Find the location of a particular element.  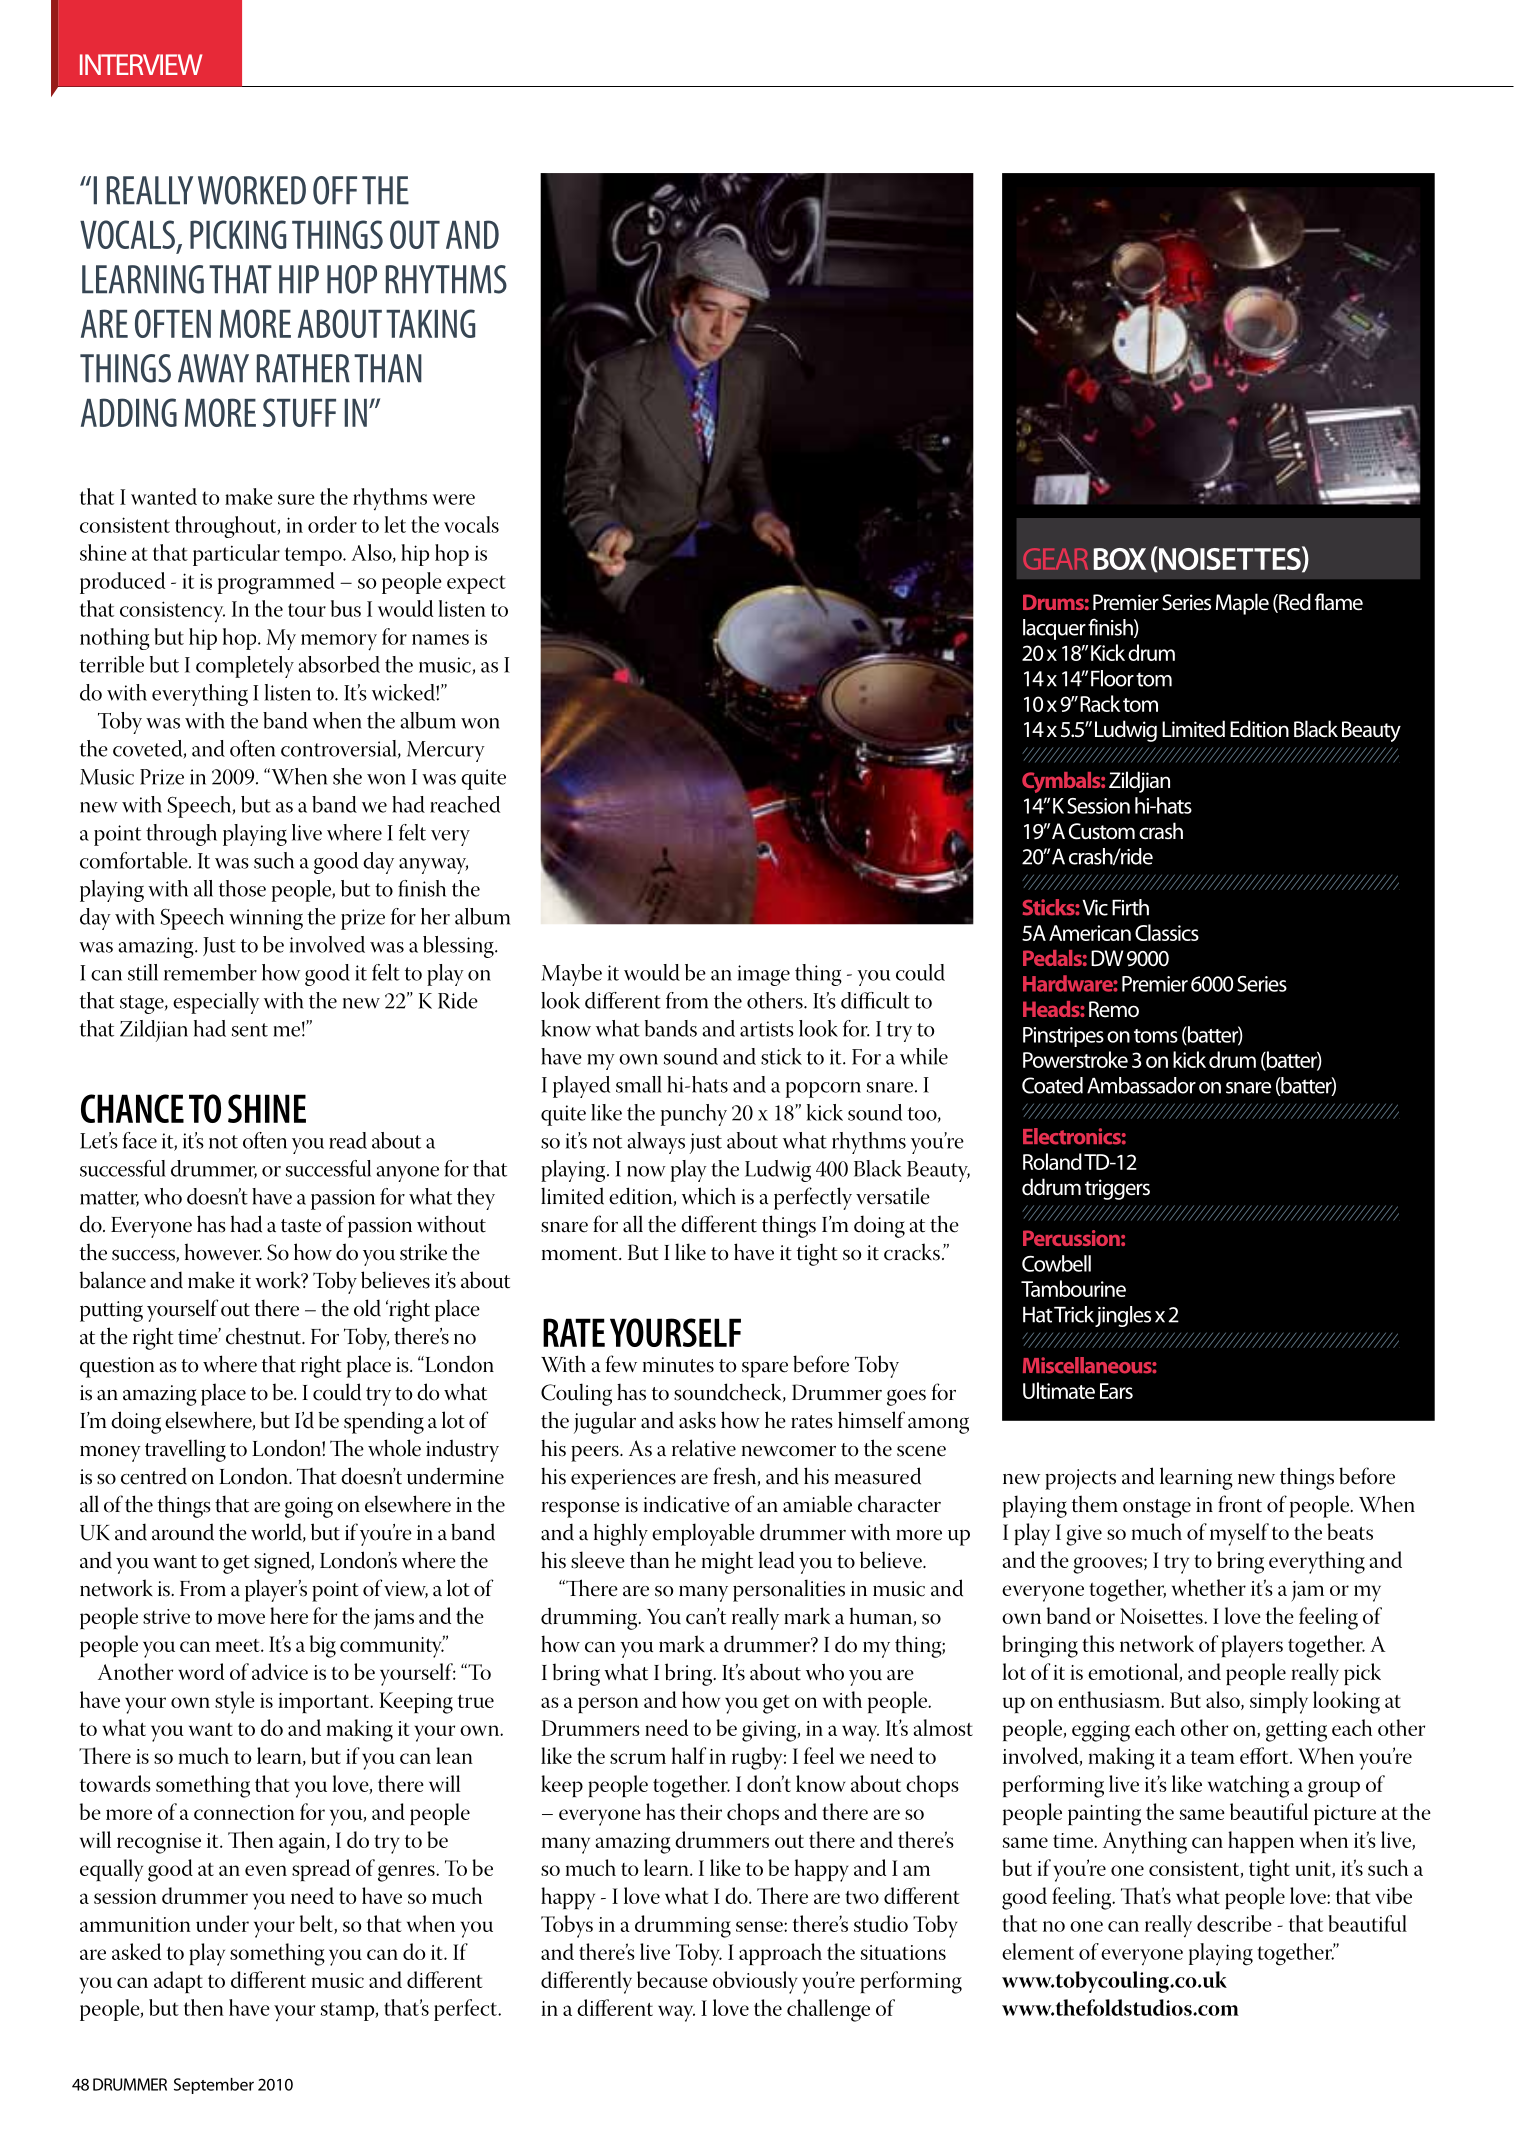

travelling is located at coordinates (185, 1450).
